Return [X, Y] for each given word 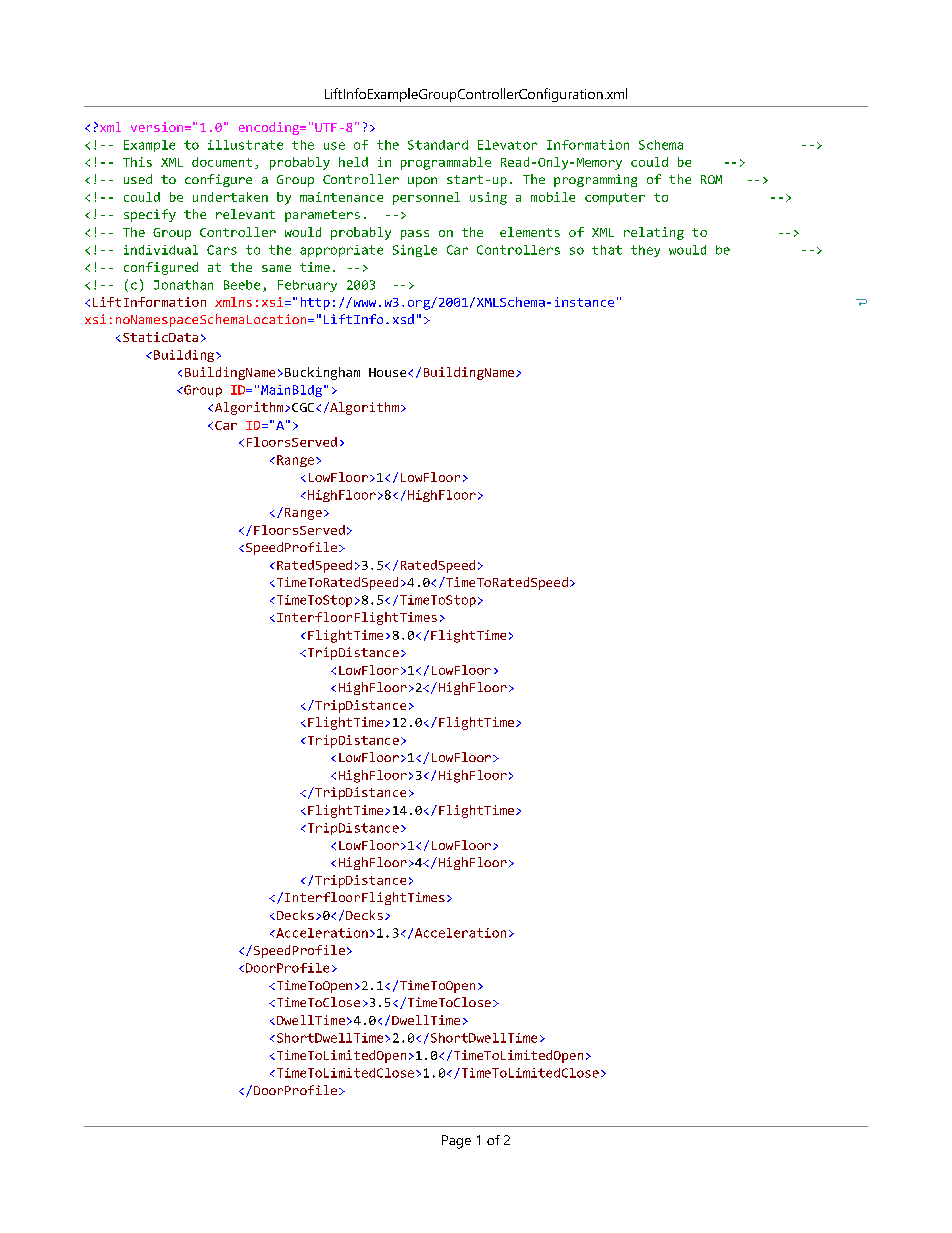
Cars [222, 250]
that [607, 250]
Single [415, 251]
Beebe [242, 285]
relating [654, 233]
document [222, 162]
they [645, 251]
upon [422, 182]
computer [615, 199]
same [276, 268]
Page [456, 1142]
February [307, 286]
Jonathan [183, 285]
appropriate [341, 251]
